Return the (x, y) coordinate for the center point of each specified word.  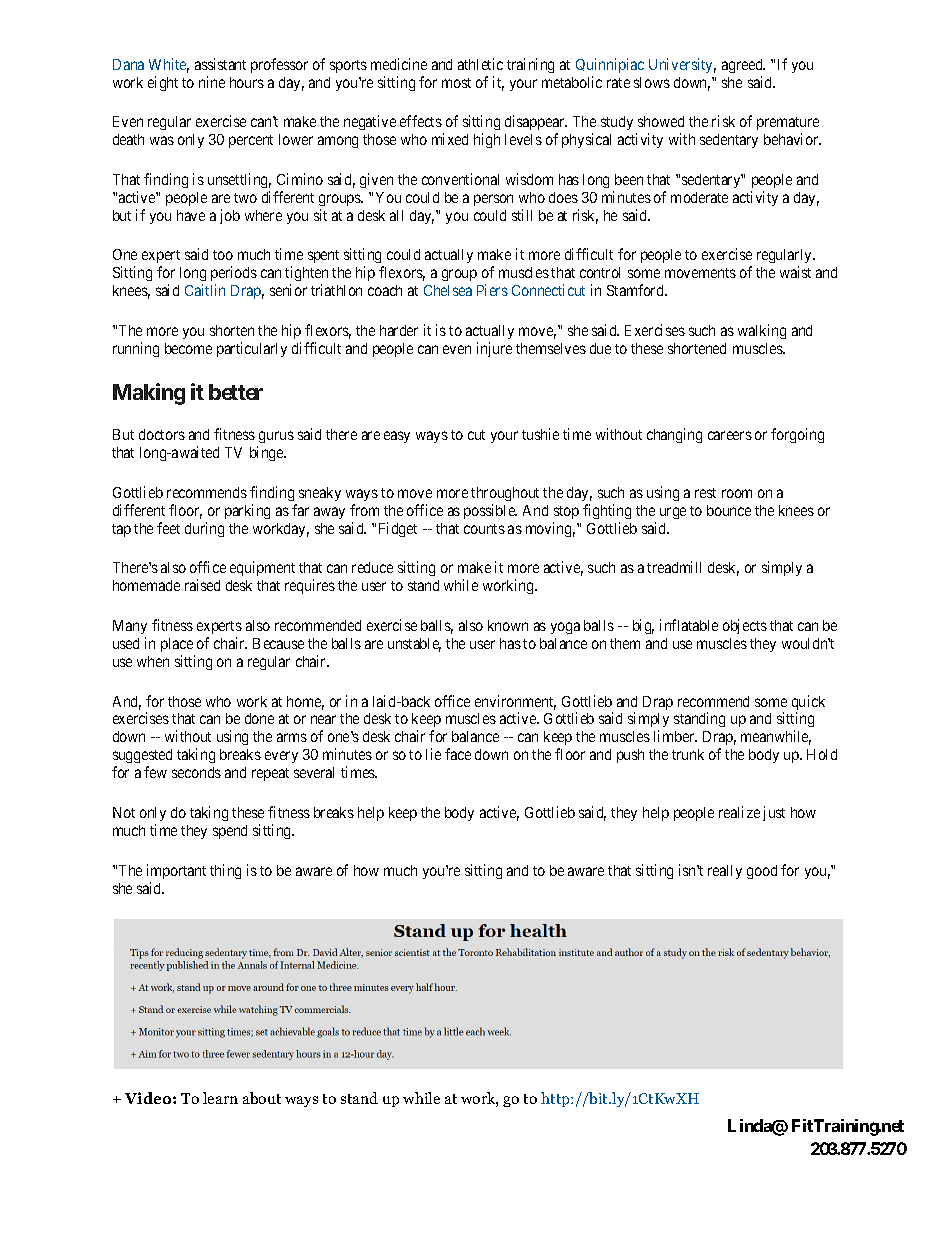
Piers (492, 290)
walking (762, 331)
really (725, 872)
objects (745, 626)
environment (515, 702)
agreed (743, 66)
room (737, 493)
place (177, 645)
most (456, 83)
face (458, 754)
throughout (505, 494)
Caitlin (205, 290)
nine (212, 82)
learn (220, 1098)
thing (225, 871)
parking (247, 511)
